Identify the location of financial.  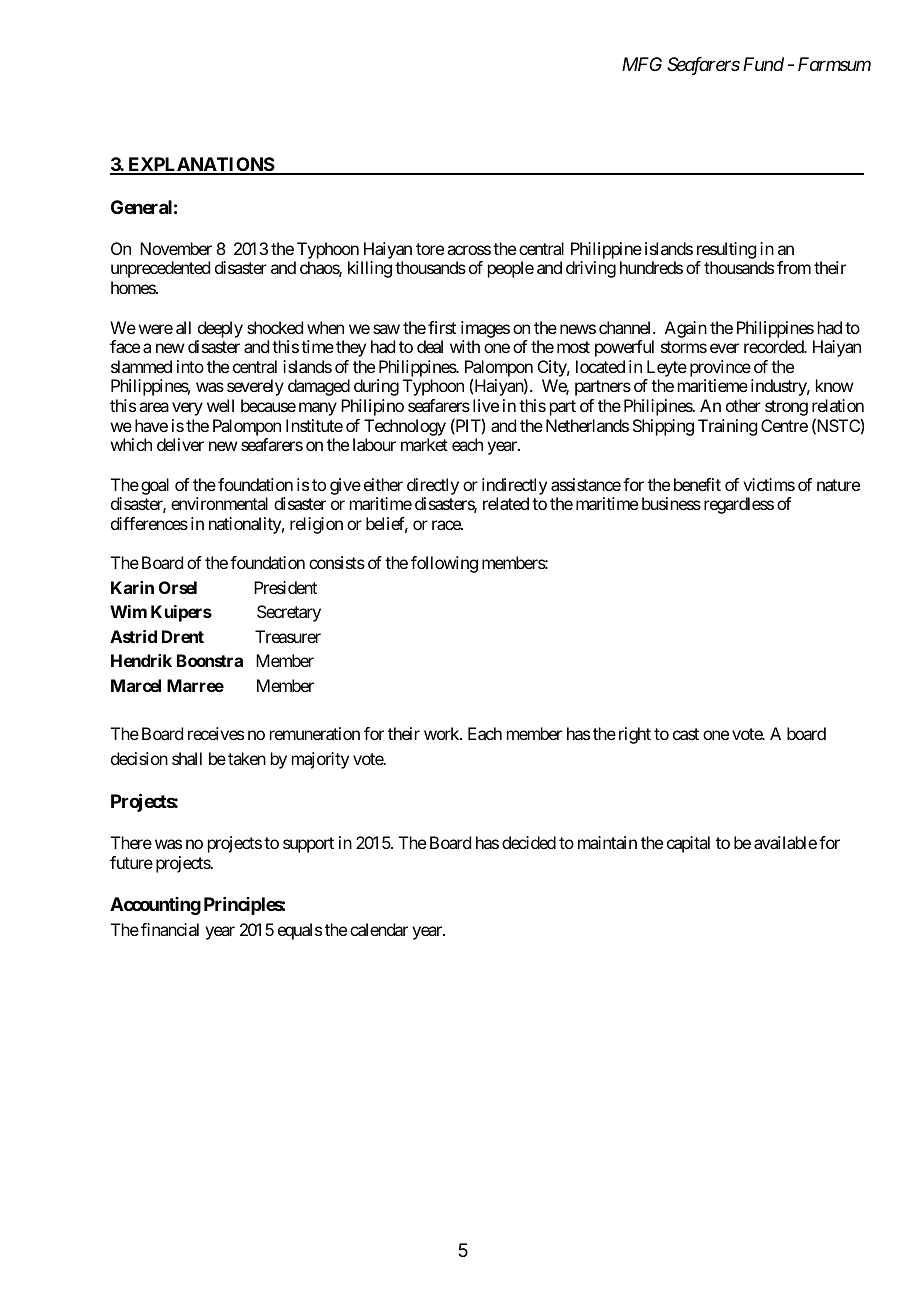
(170, 929).
